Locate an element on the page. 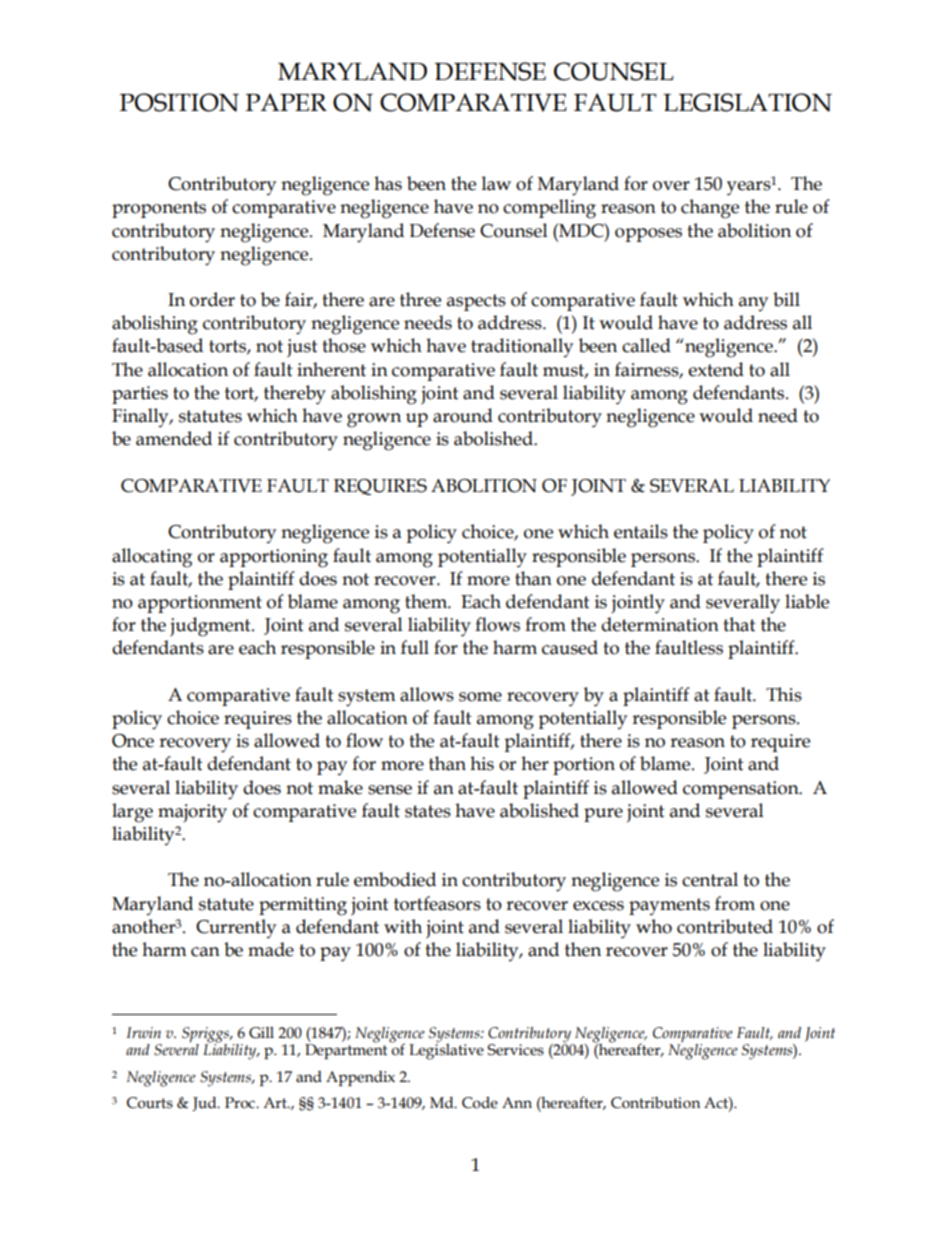 The width and height of the image is (952, 1233). law is located at coordinates (496, 183).
